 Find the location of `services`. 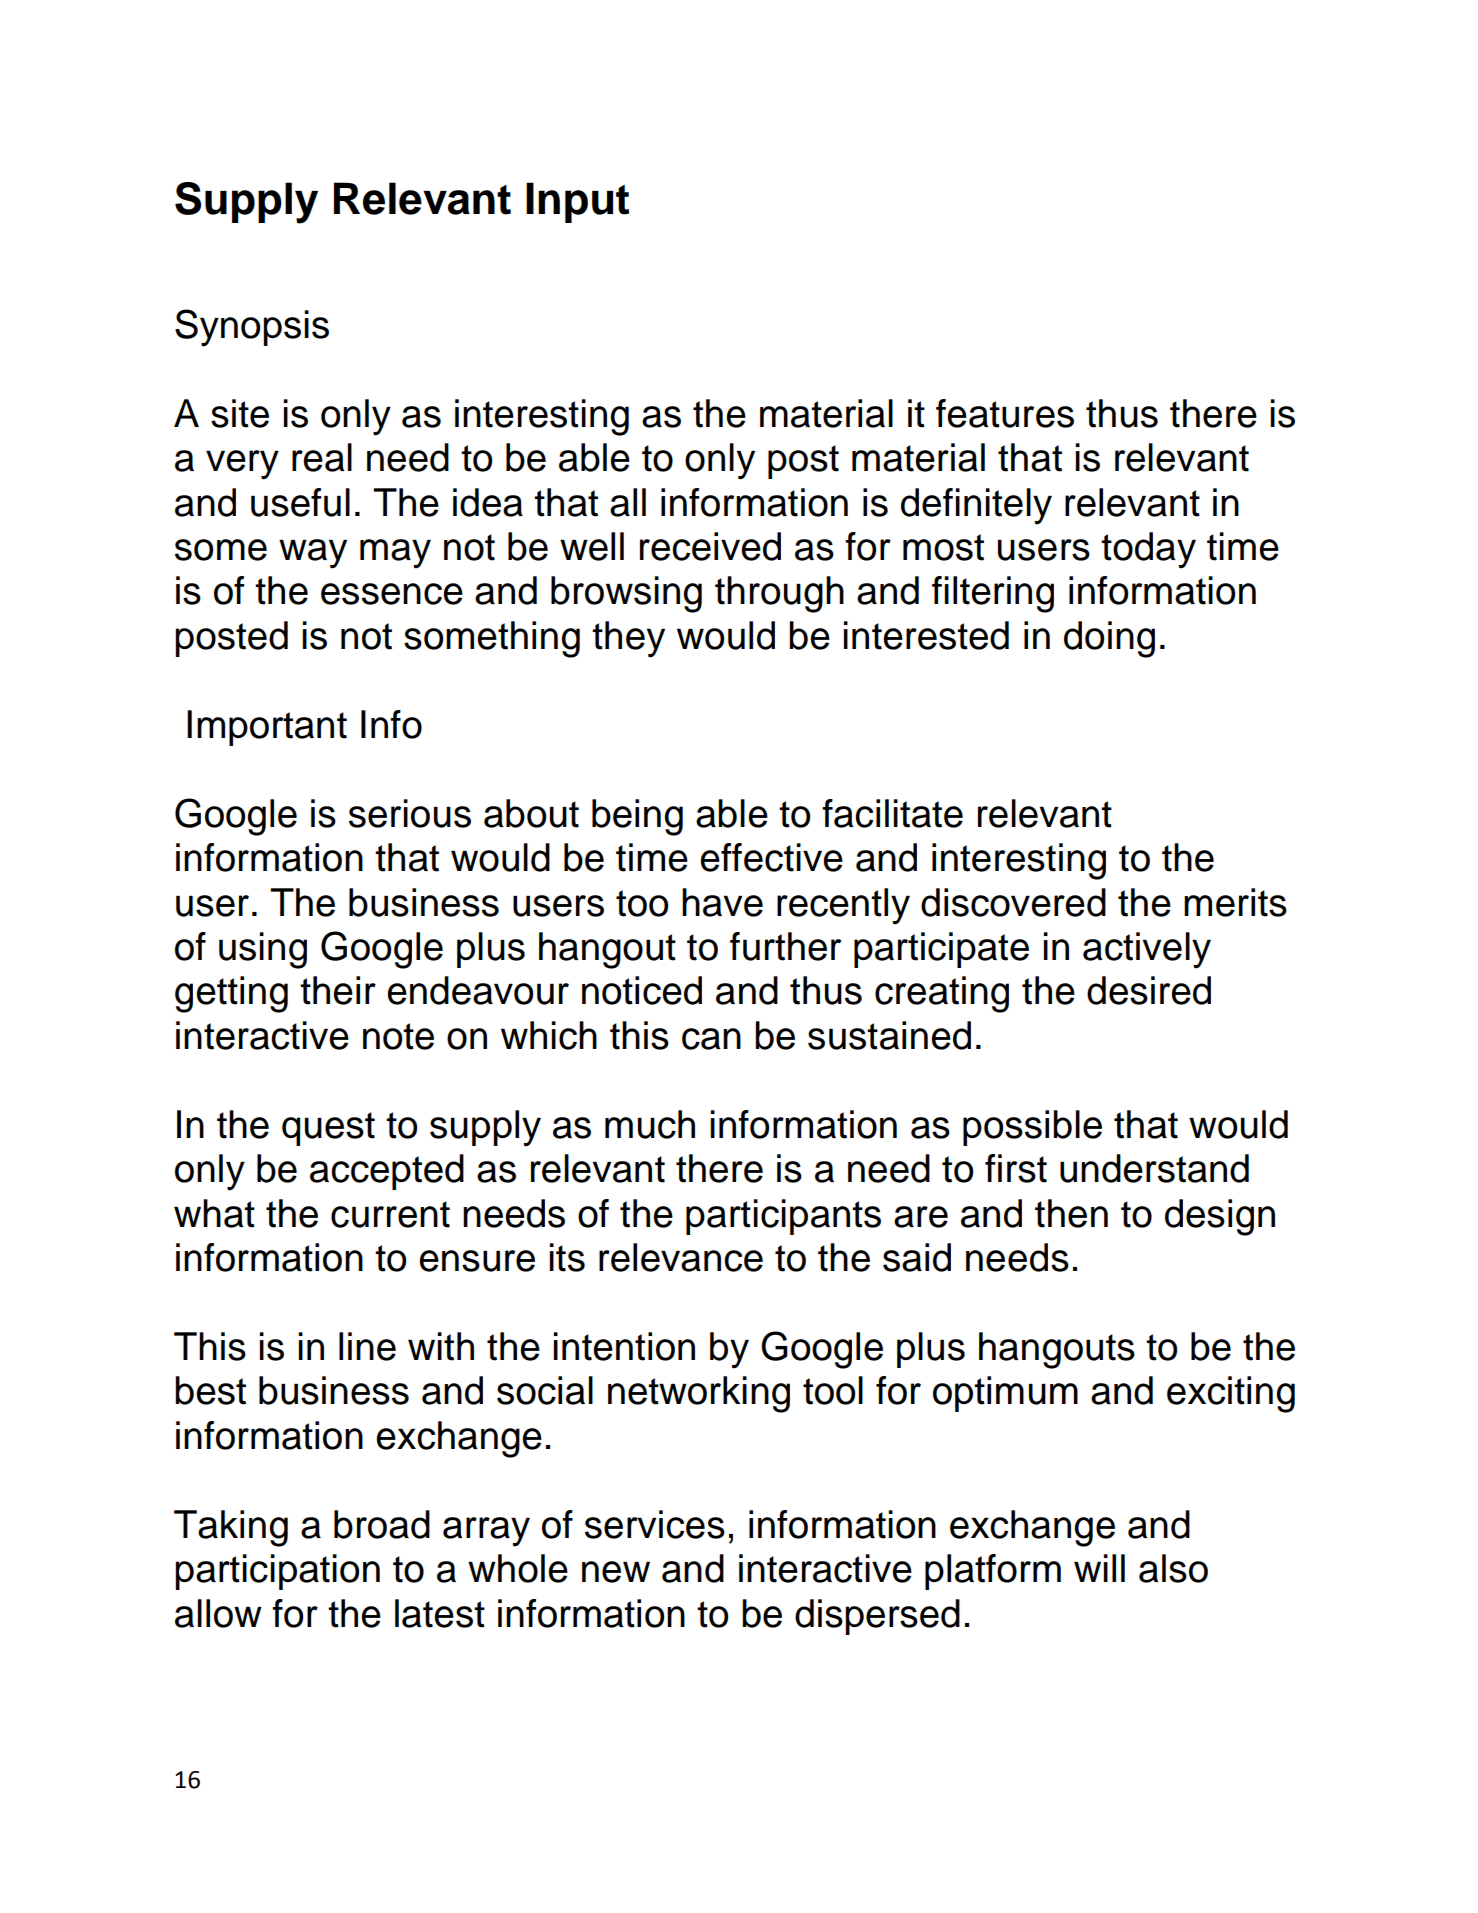

services is located at coordinates (655, 1524).
